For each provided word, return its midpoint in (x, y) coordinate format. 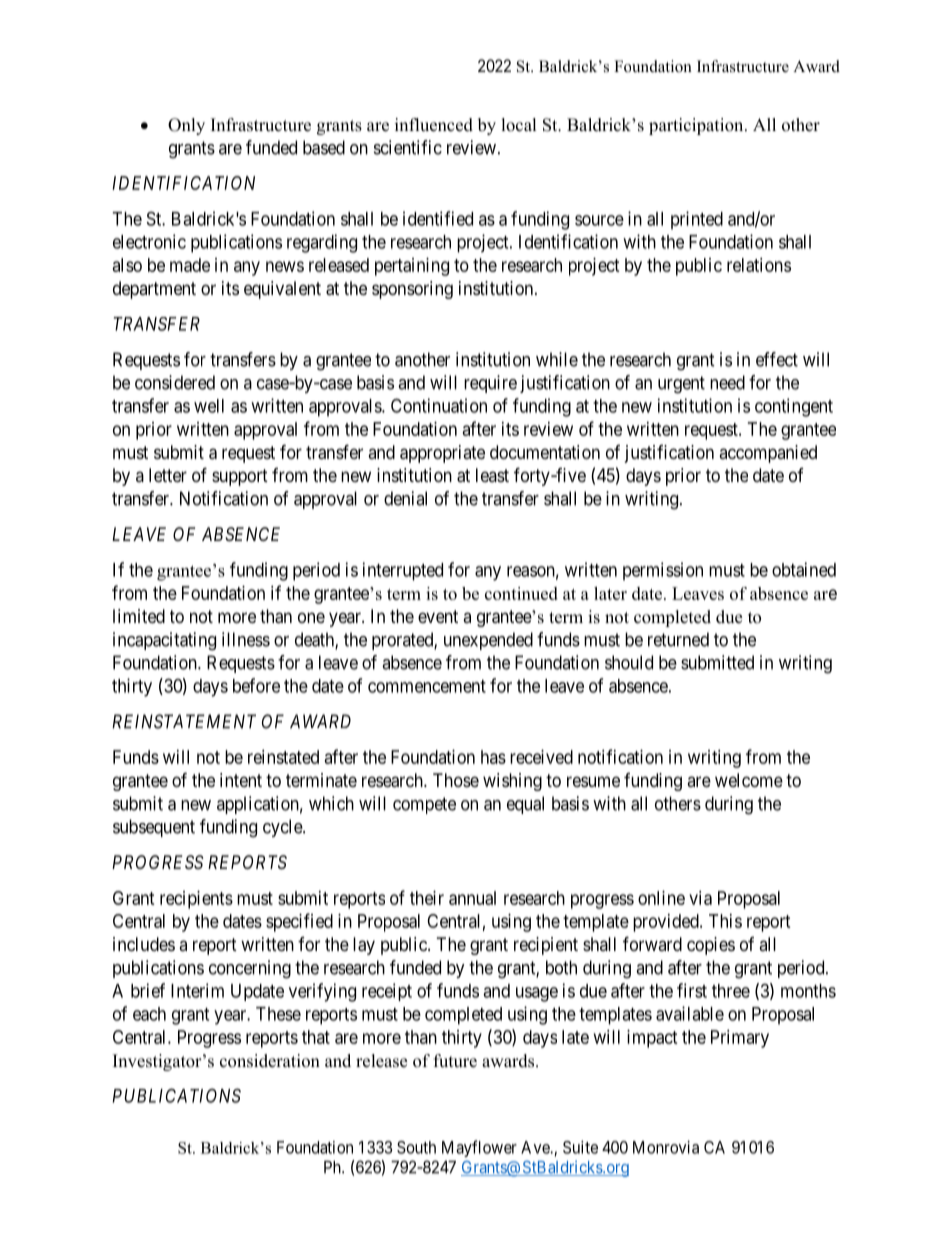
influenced (434, 125)
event (438, 616)
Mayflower (479, 1148)
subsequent (154, 828)
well (209, 406)
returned (678, 639)
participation (697, 126)
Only (186, 126)
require (490, 384)
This (725, 921)
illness (246, 639)
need (727, 382)
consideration (270, 1061)
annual (472, 898)
